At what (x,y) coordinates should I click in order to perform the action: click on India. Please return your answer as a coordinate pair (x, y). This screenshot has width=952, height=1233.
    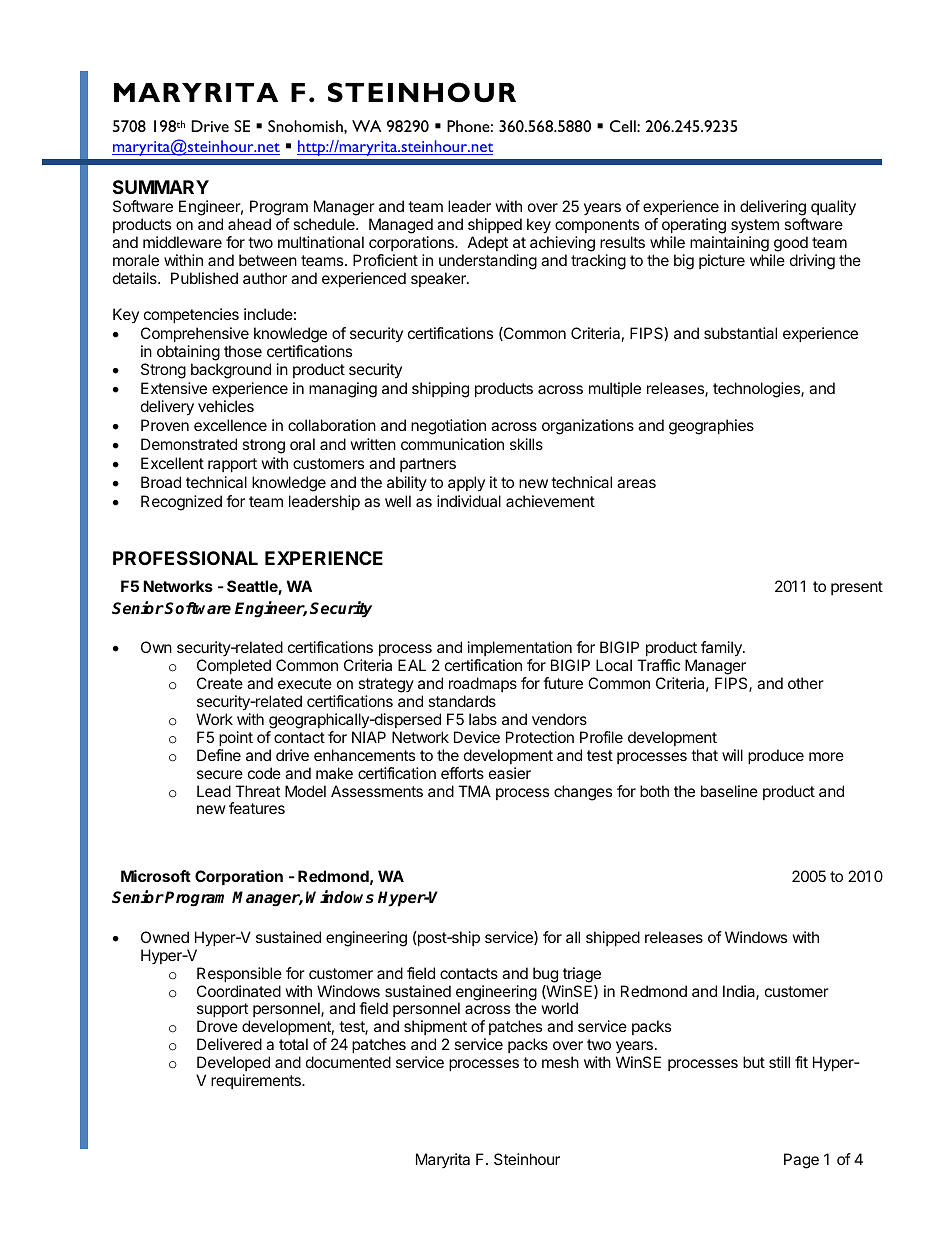
    Looking at the image, I should click on (740, 992).
